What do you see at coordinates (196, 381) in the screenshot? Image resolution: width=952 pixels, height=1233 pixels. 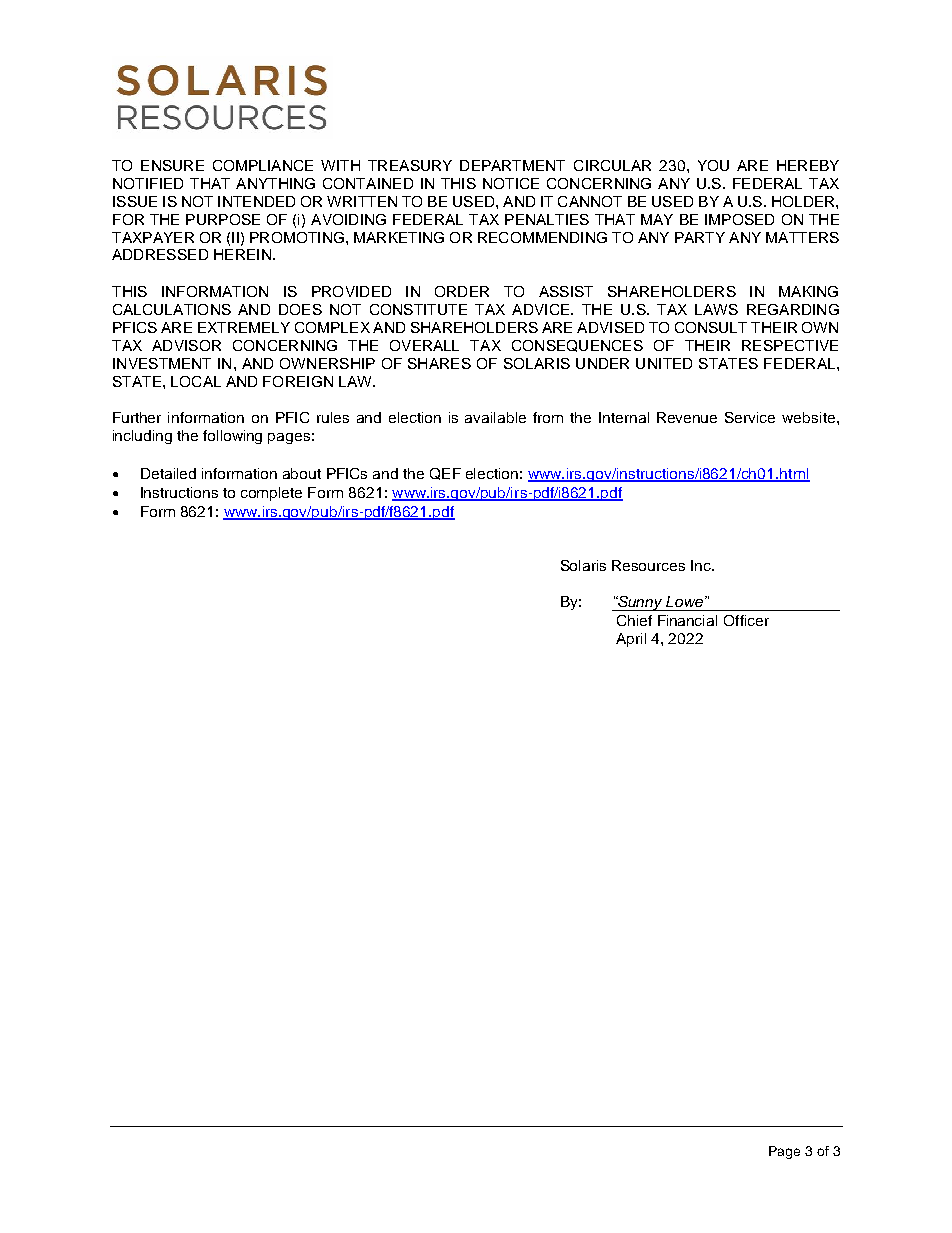 I see `LOCAL` at bounding box center [196, 381].
